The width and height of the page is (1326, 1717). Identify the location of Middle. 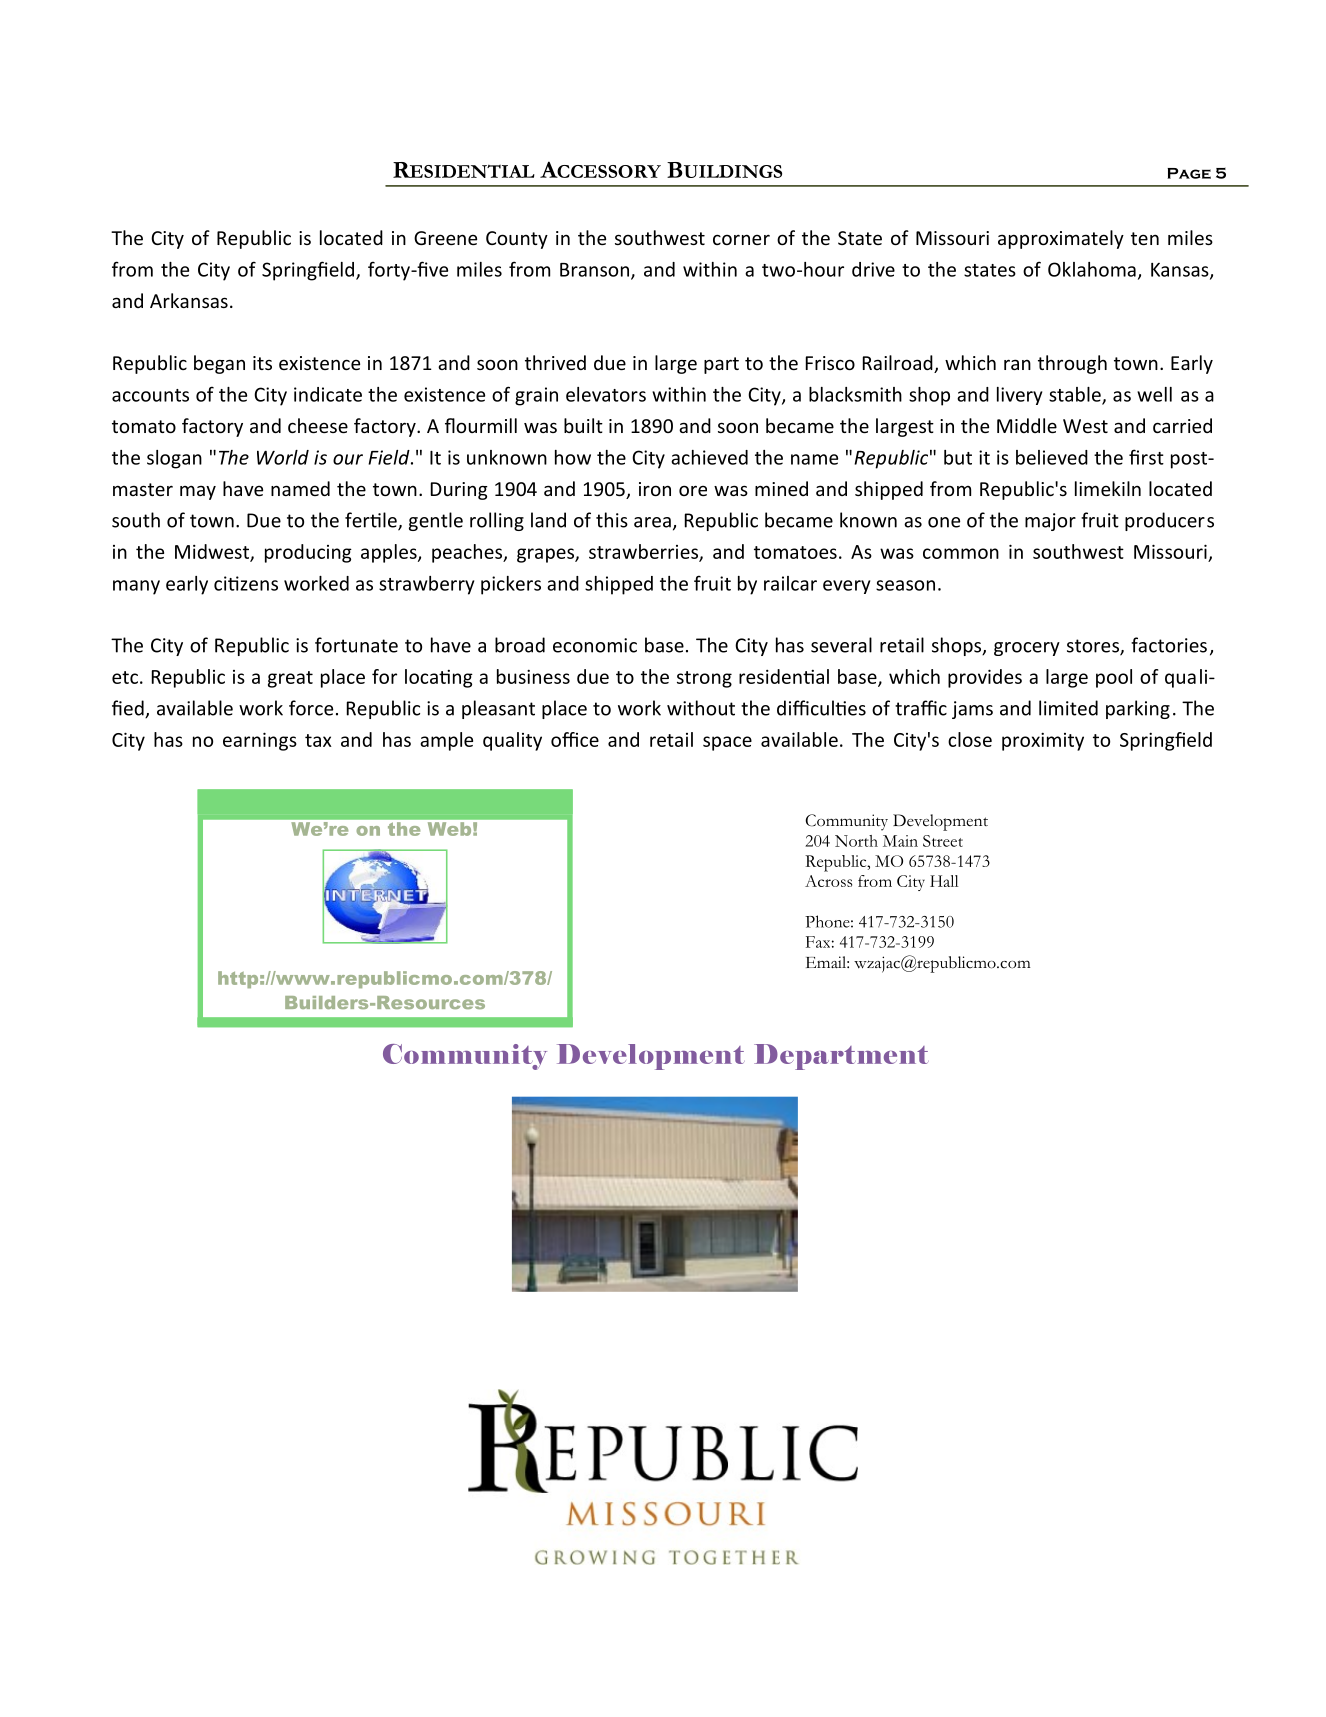
(1027, 425).
